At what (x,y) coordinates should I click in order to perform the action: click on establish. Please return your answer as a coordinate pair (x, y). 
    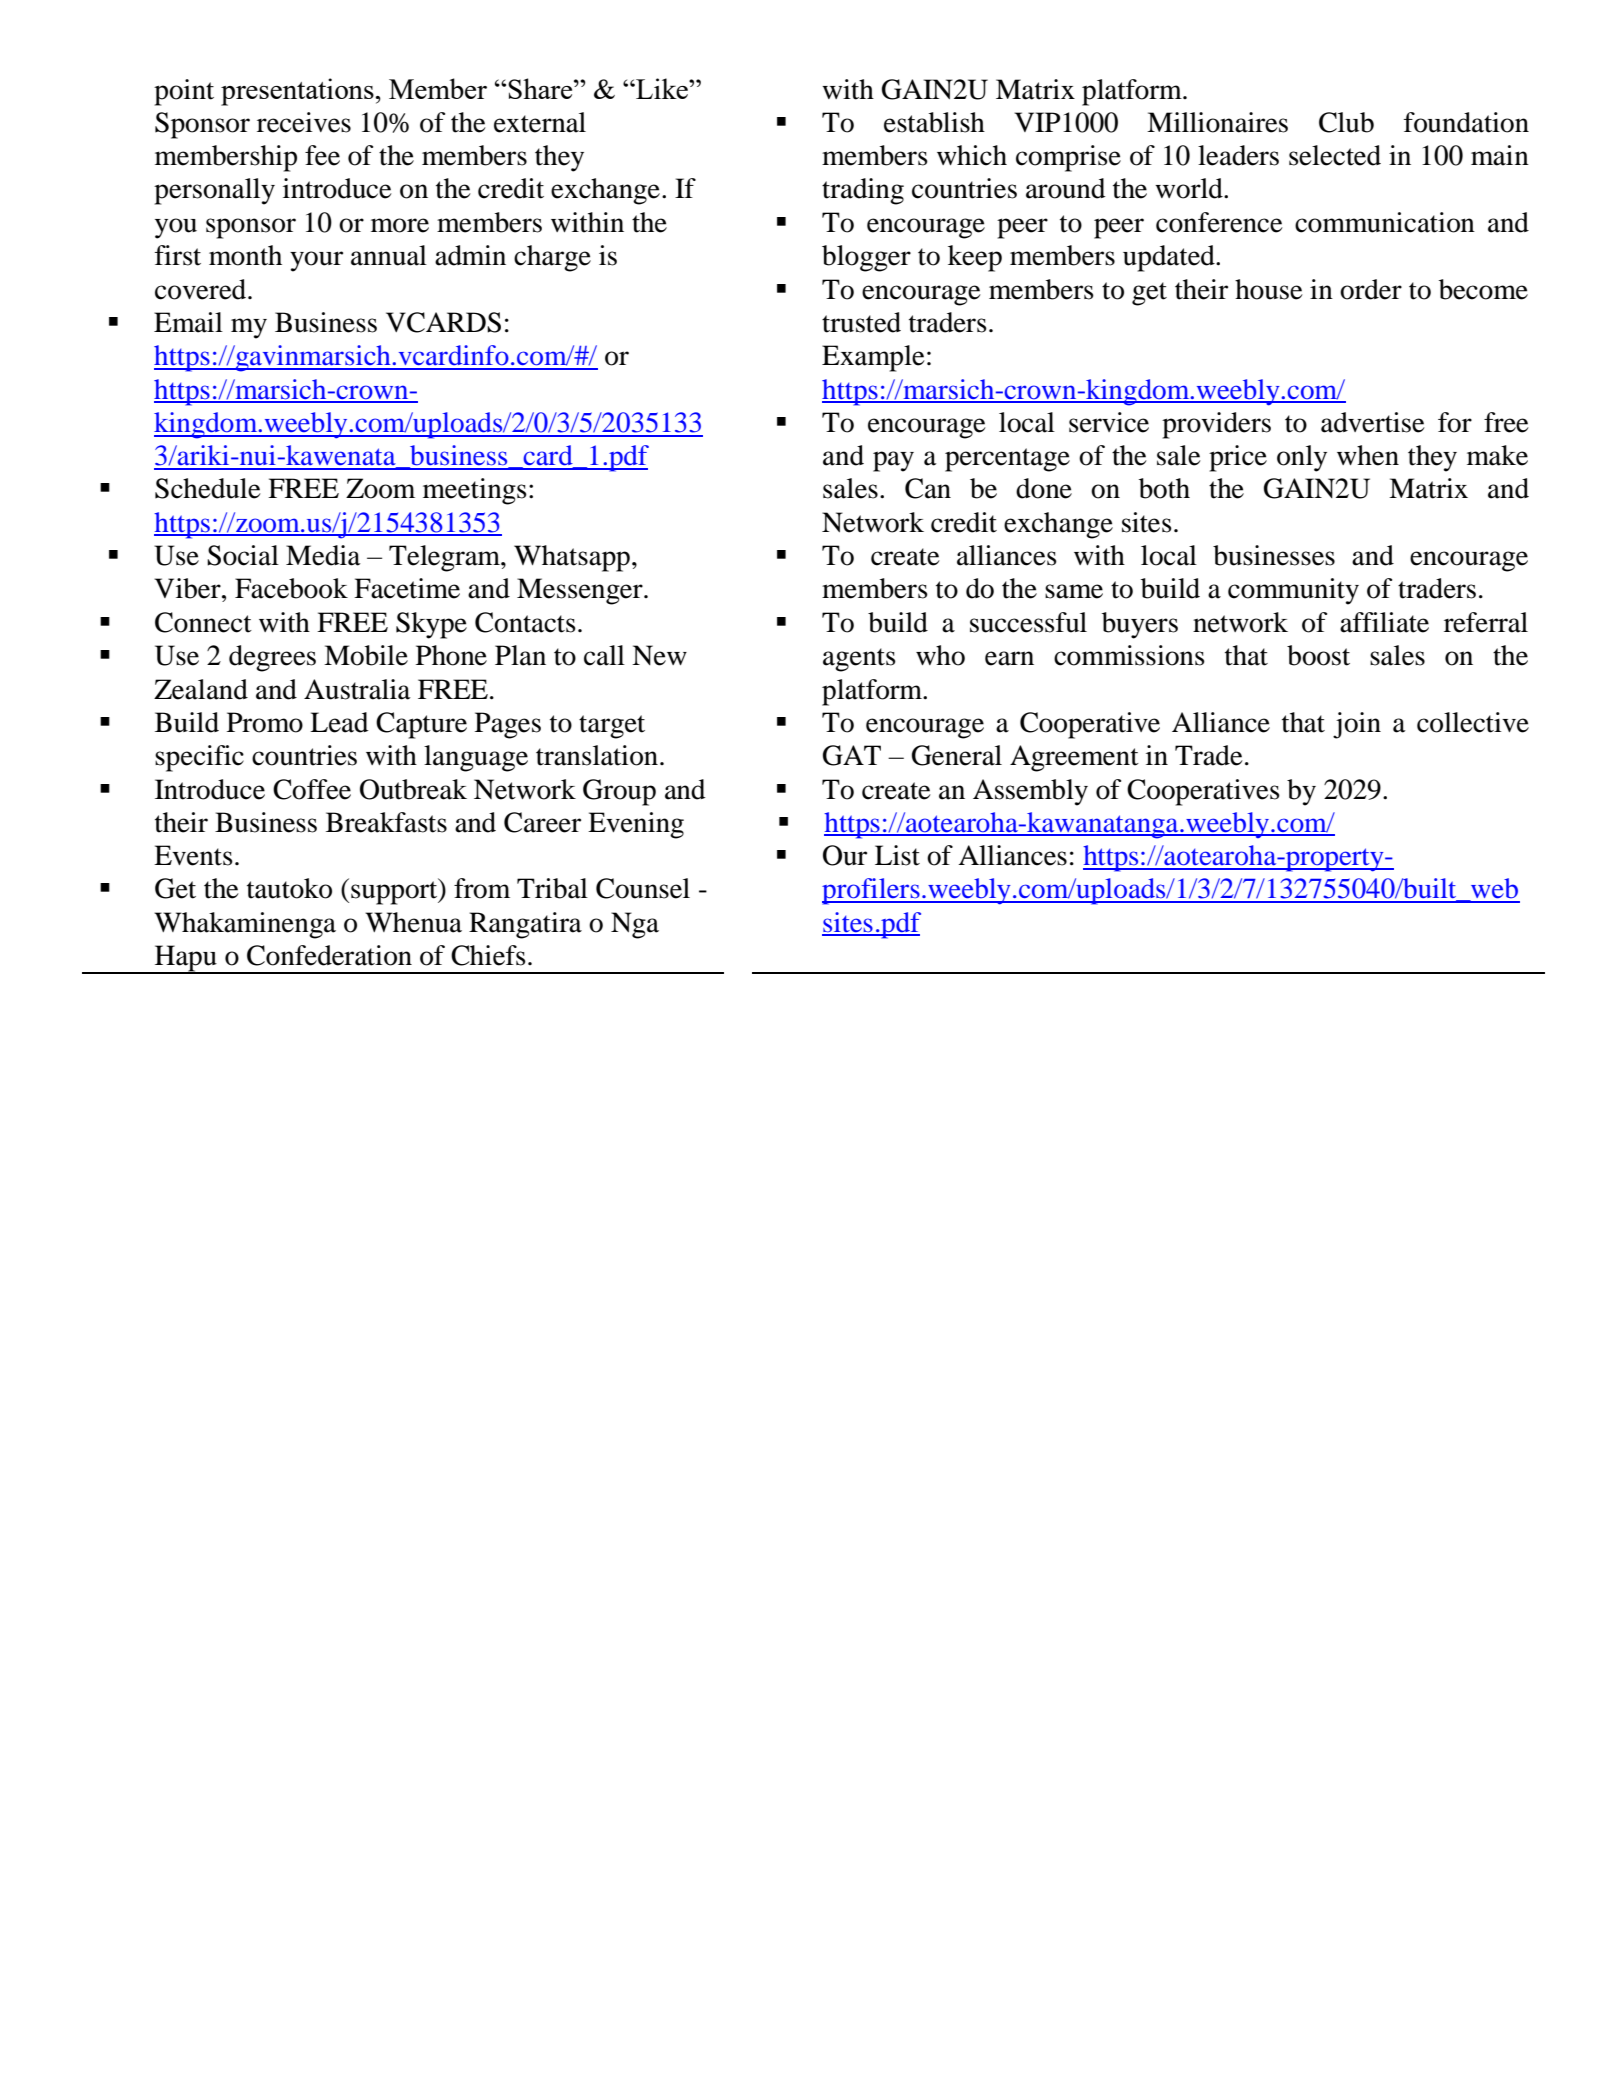
    Looking at the image, I should click on (934, 122).
